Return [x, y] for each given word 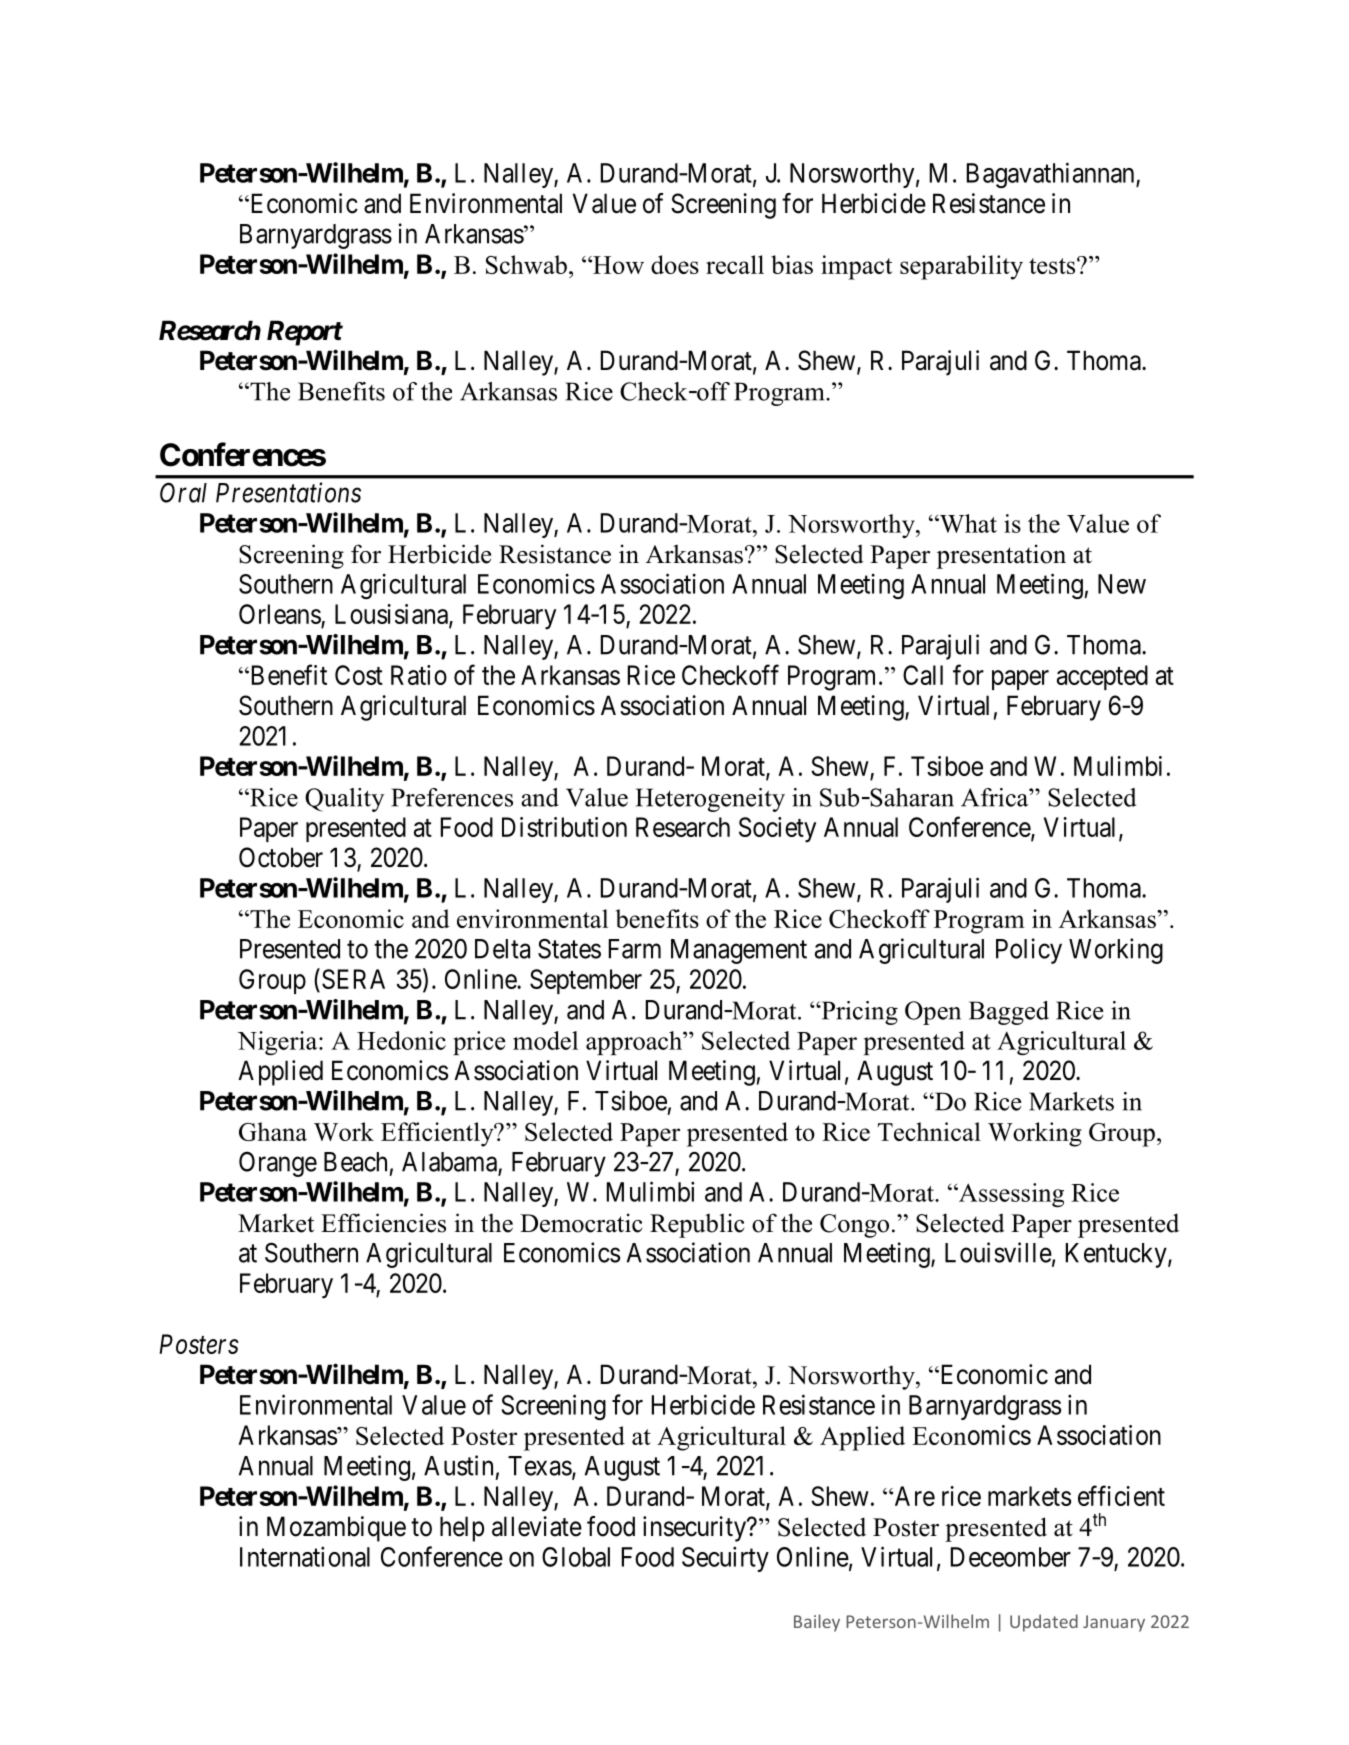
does [675, 264]
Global [576, 1557]
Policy [1029, 951]
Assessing [1010, 1195]
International [305, 1556]
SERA [353, 979]
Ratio [419, 675]
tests [1053, 266]
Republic [697, 1225]
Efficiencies [383, 1223]
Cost [359, 675]
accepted [1102, 677]
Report [305, 333]
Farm [635, 949]
